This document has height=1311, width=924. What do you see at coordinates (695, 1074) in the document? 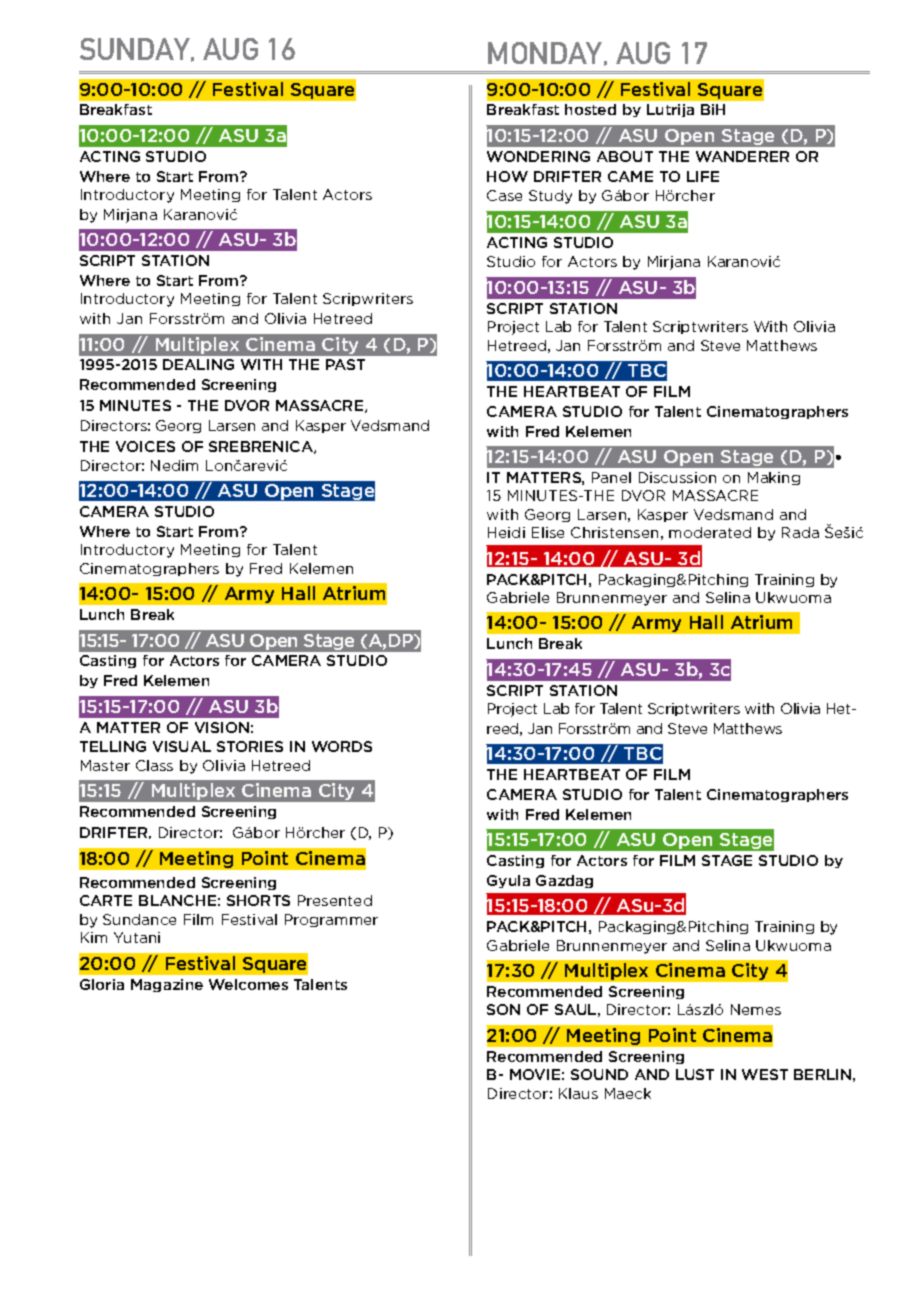
I see `LUST` at bounding box center [695, 1074].
